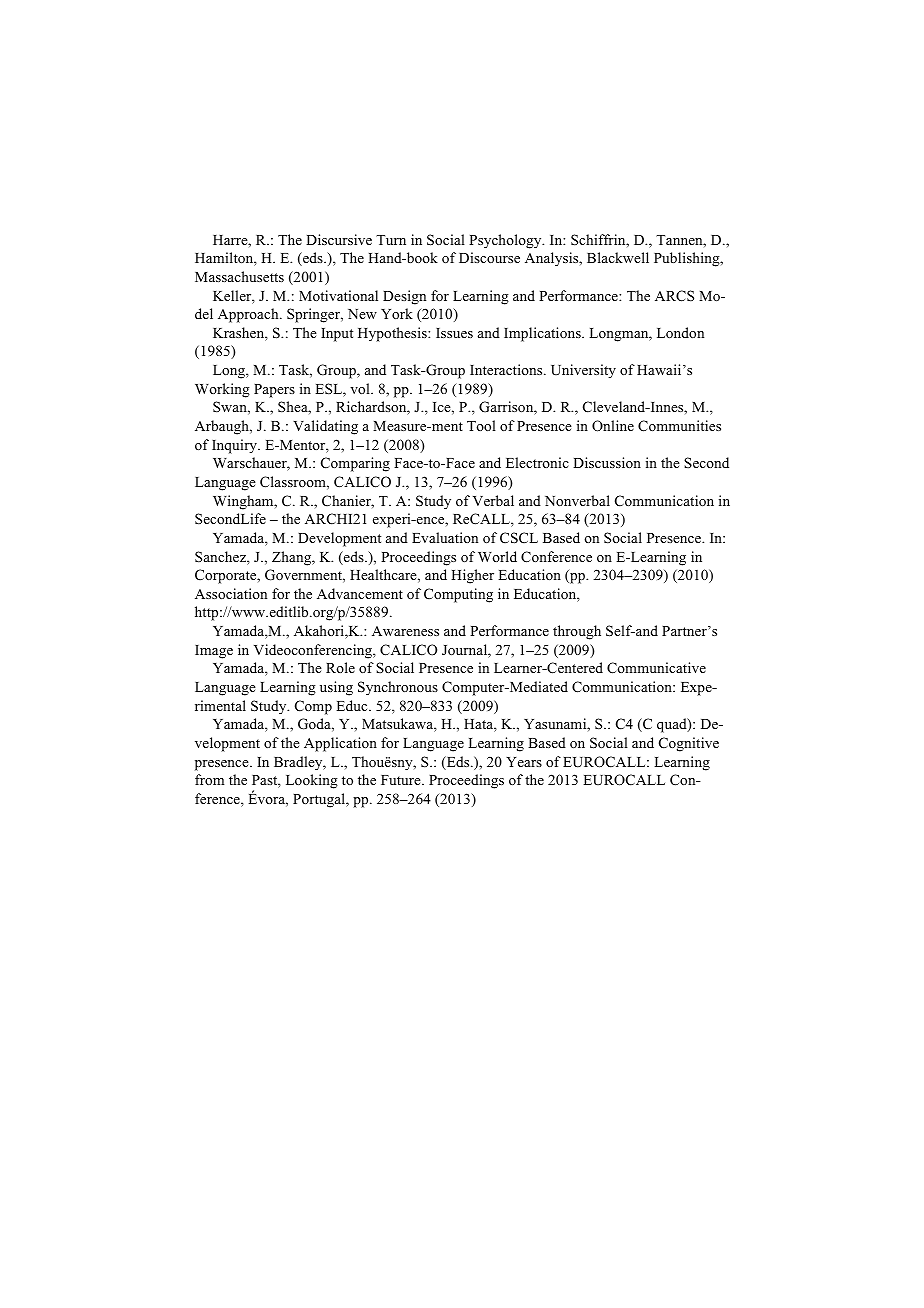 Image resolution: width=924 pixels, height=1308 pixels. What do you see at coordinates (235, 446) in the document?
I see `Inquiry` at bounding box center [235, 446].
